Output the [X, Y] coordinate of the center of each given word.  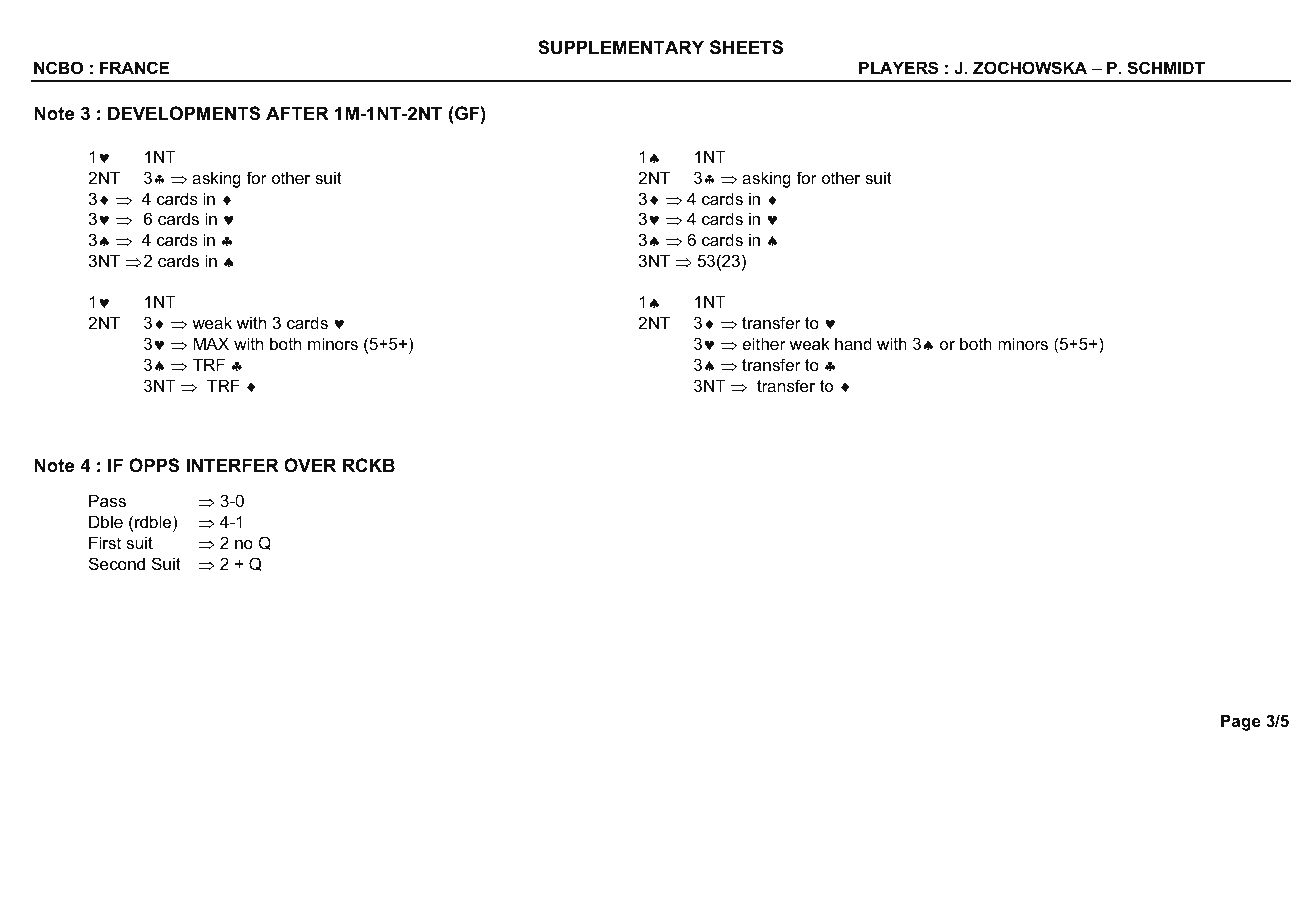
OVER [310, 465]
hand [853, 343]
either [764, 343]
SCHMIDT [1166, 68]
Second [117, 563]
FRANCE [134, 67]
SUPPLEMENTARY [621, 47]
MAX [211, 343]
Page [1241, 722]
